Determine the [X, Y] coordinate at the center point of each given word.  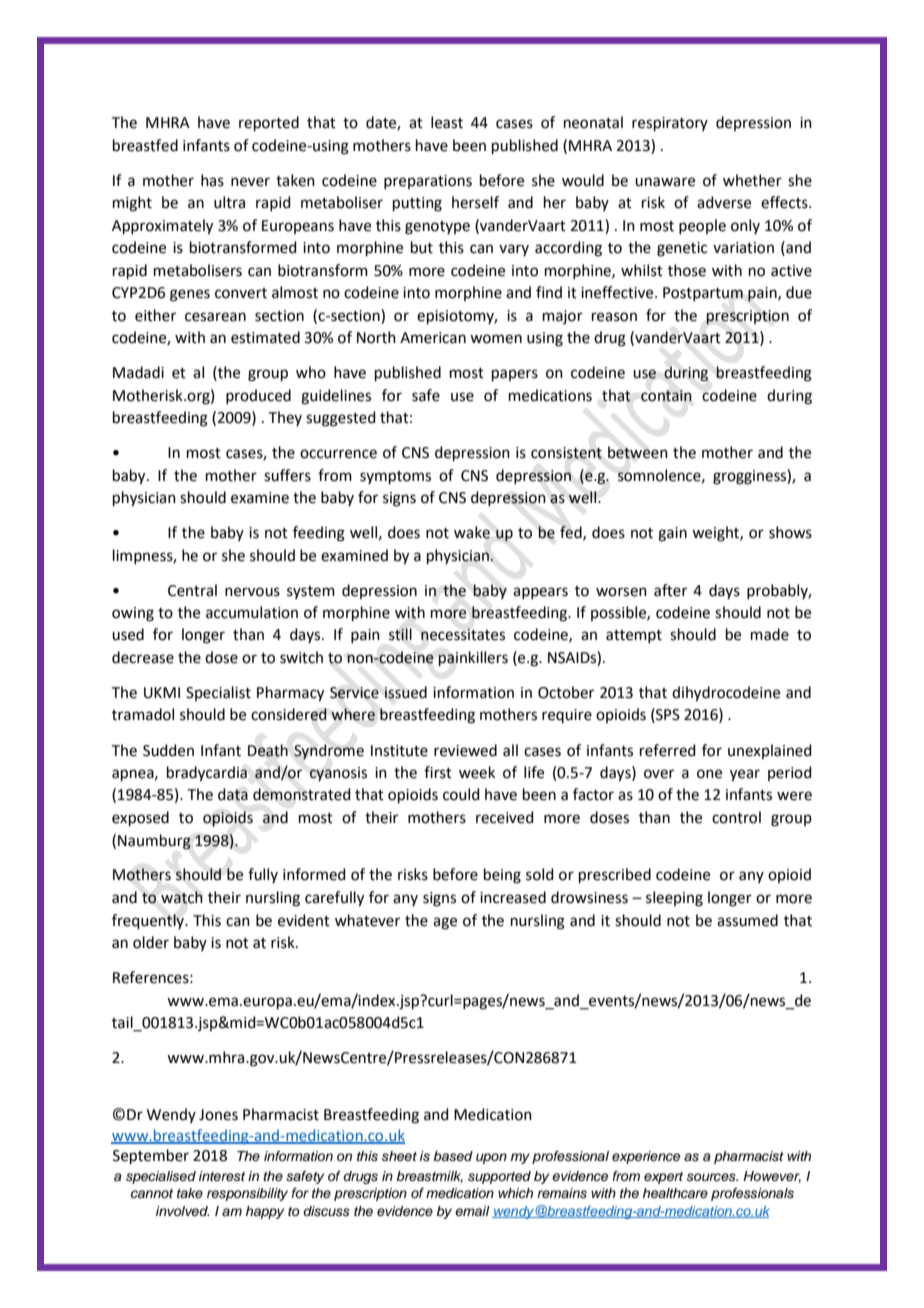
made [770, 634]
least [447, 122]
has [212, 180]
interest [222, 1176]
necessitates [463, 635]
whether [752, 180]
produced [258, 396]
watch [182, 897]
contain [666, 396]
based [453, 1156]
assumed [747, 920]
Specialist [218, 693]
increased [513, 897]
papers [515, 375]
